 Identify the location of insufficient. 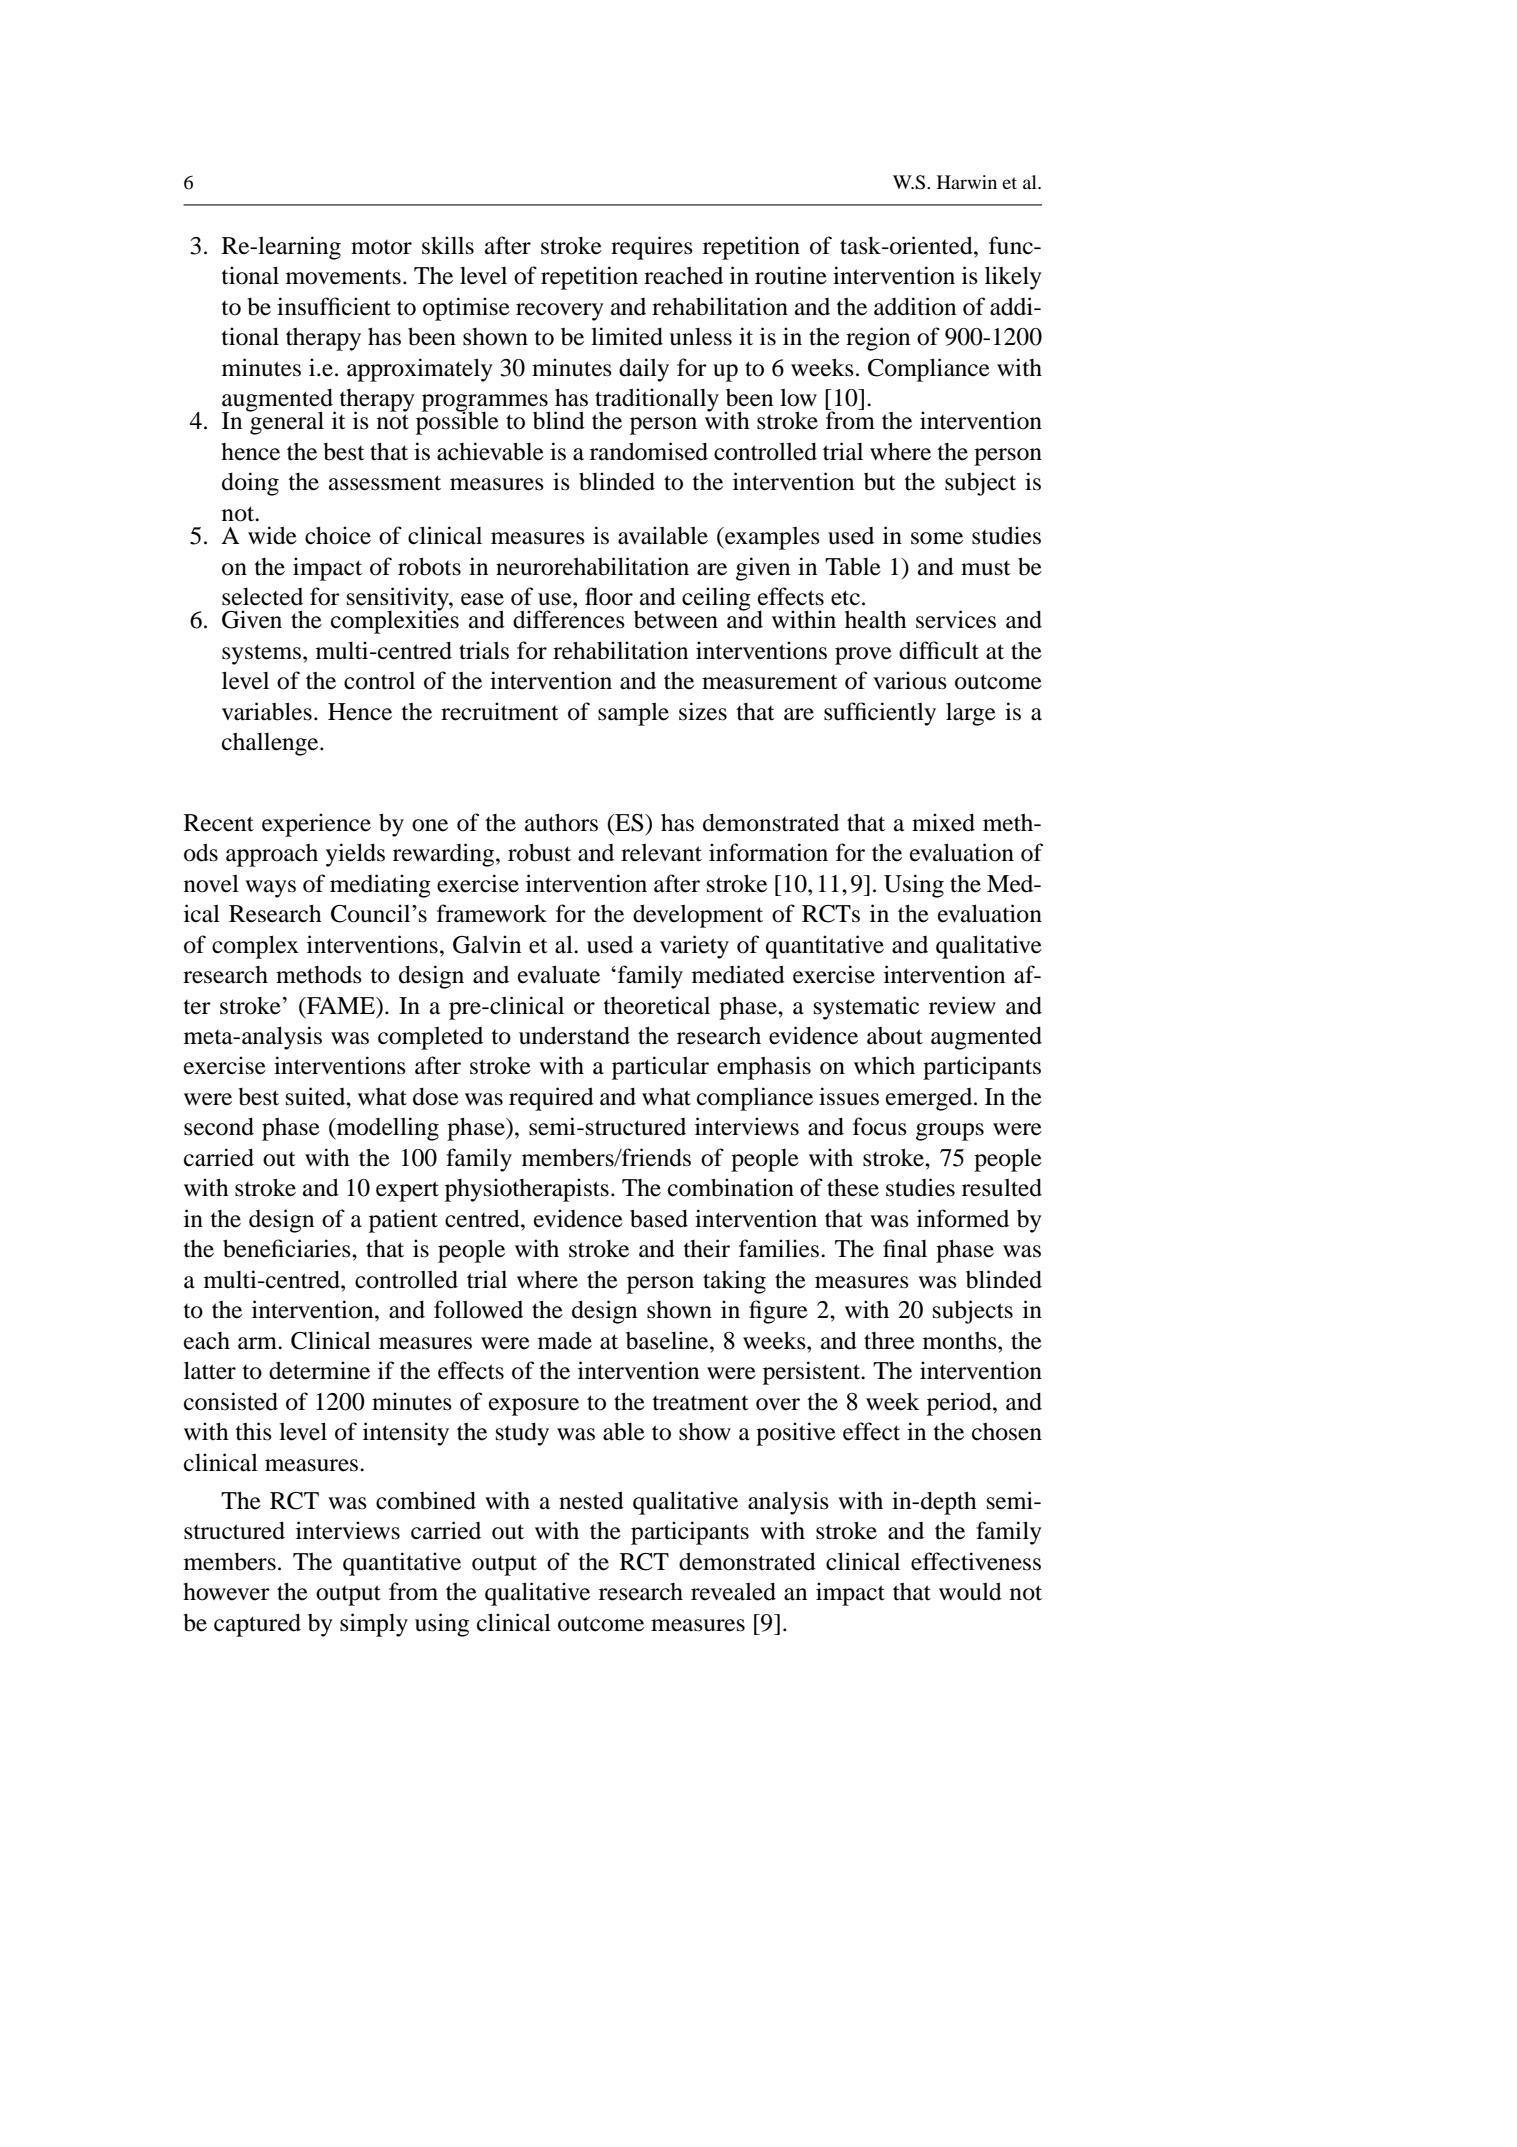
(334, 306).
